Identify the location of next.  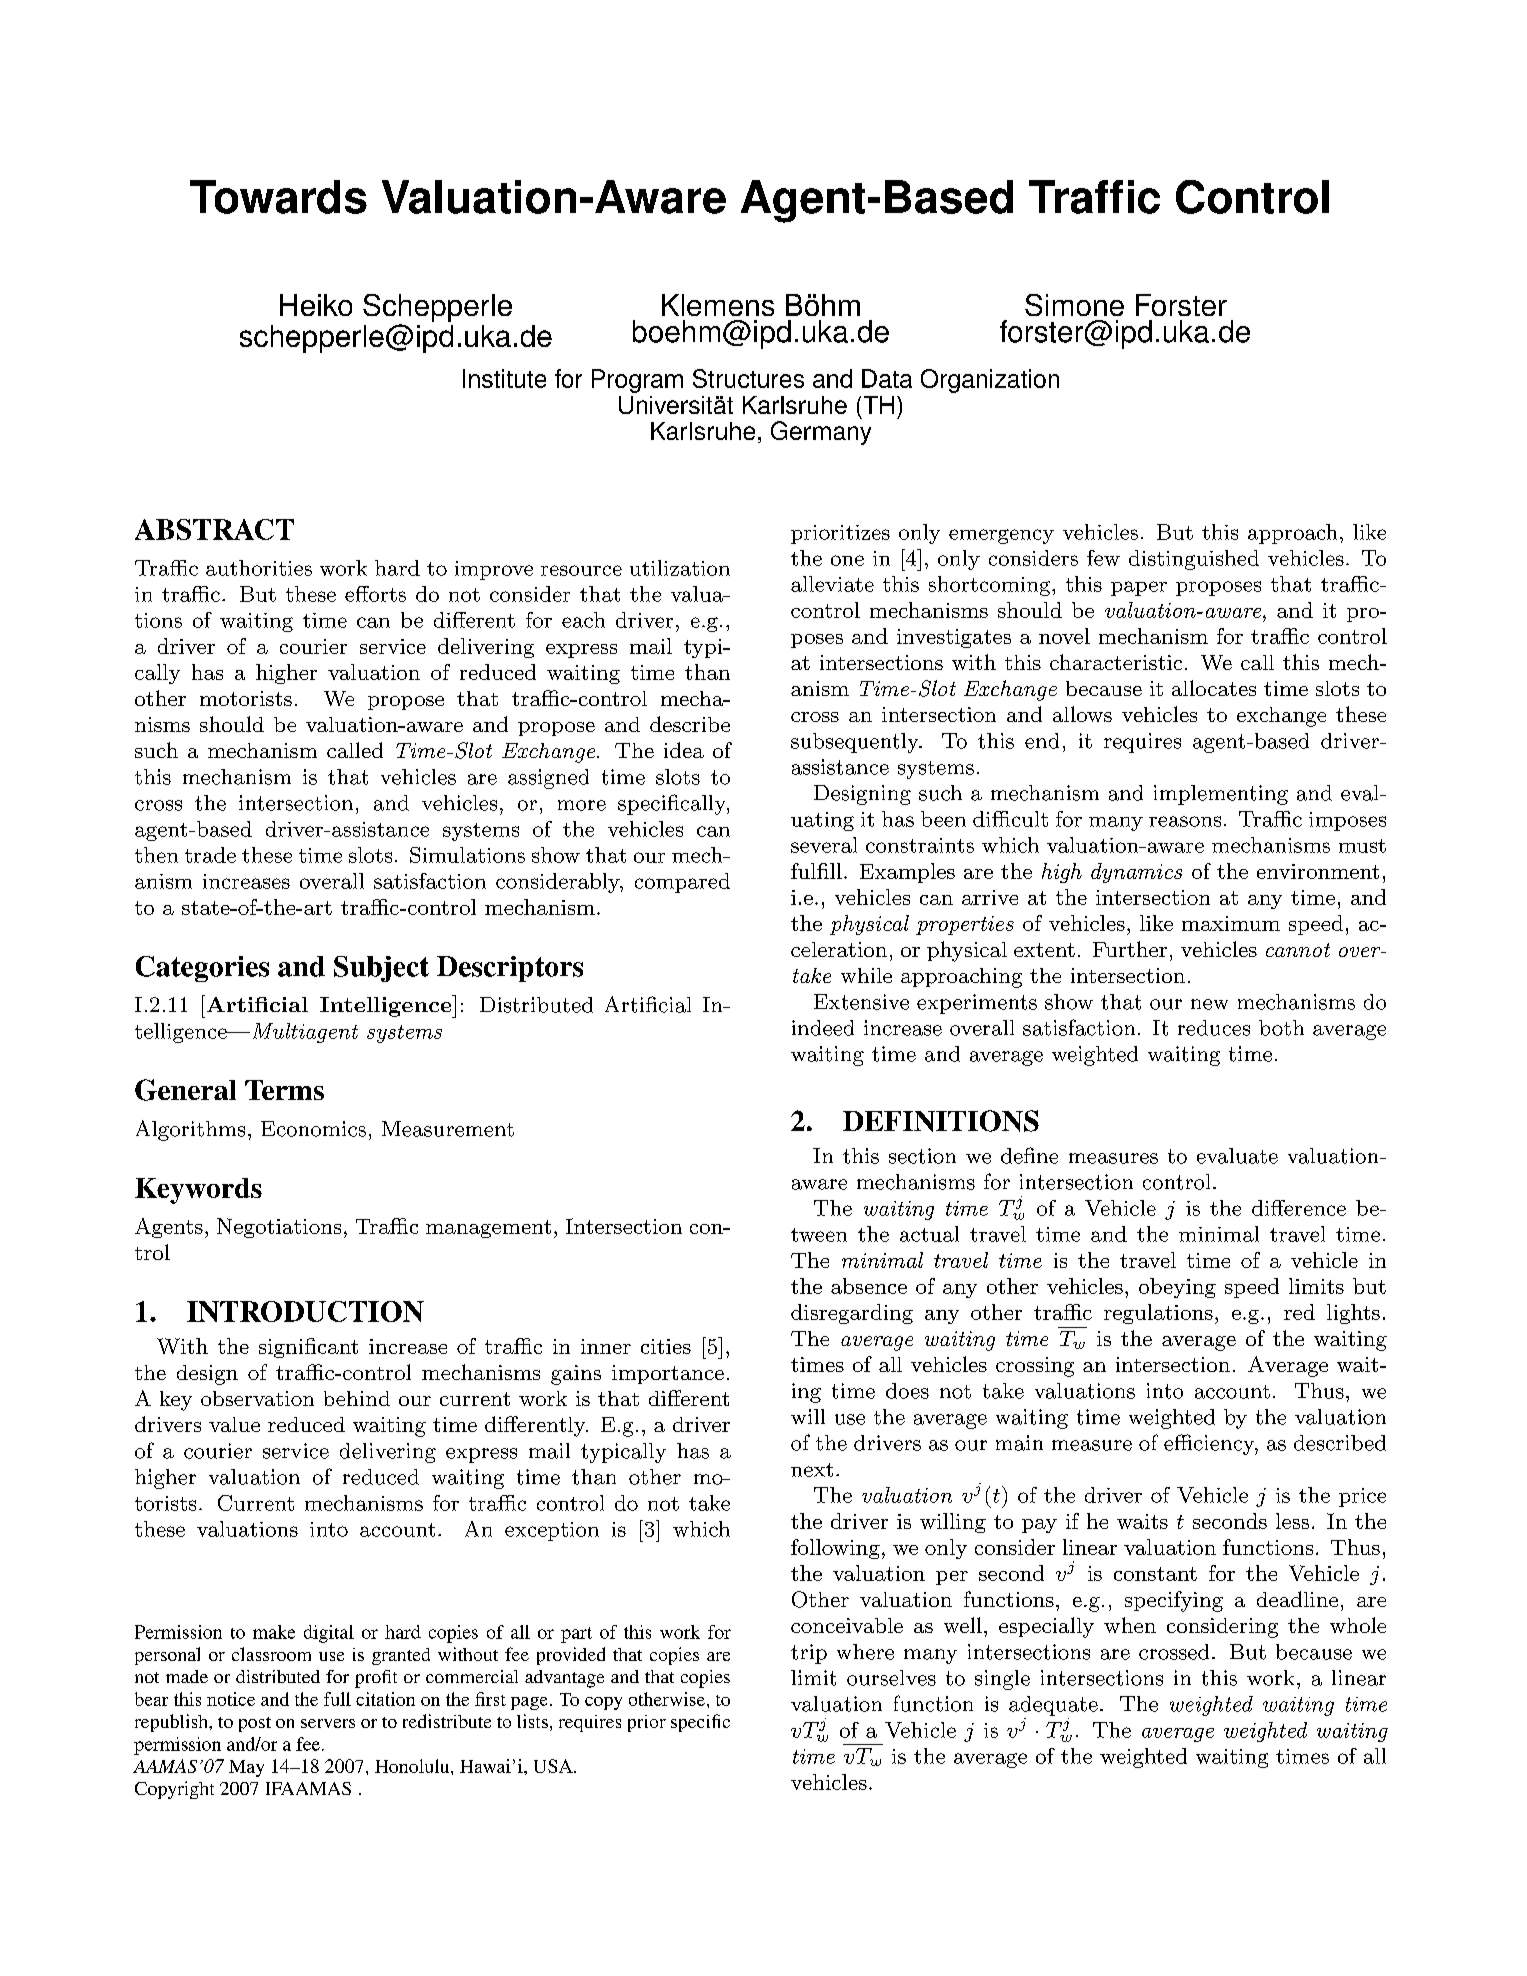
(812, 1470).
